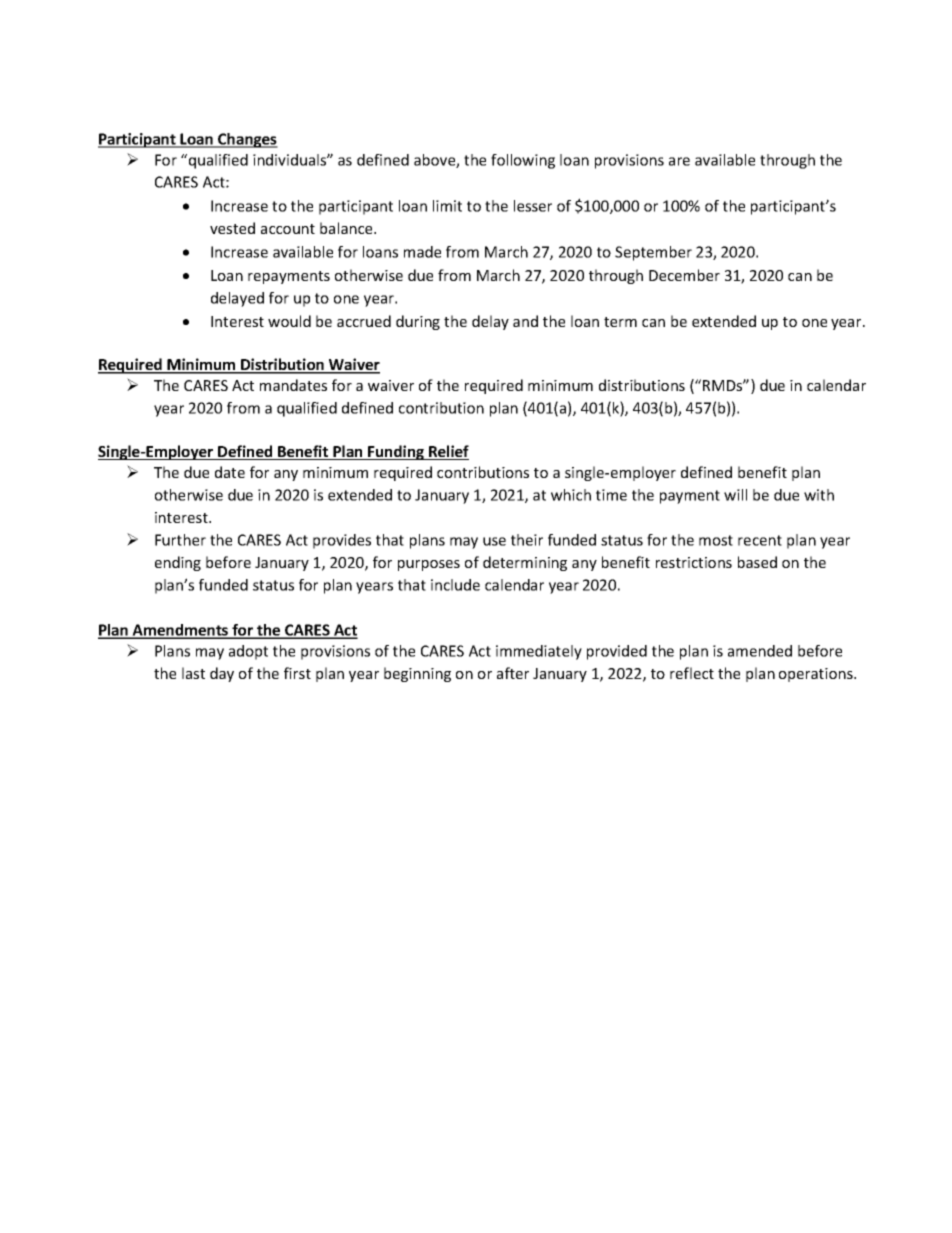 The height and width of the image is (1233, 952). I want to click on lesser, so click(533, 206).
